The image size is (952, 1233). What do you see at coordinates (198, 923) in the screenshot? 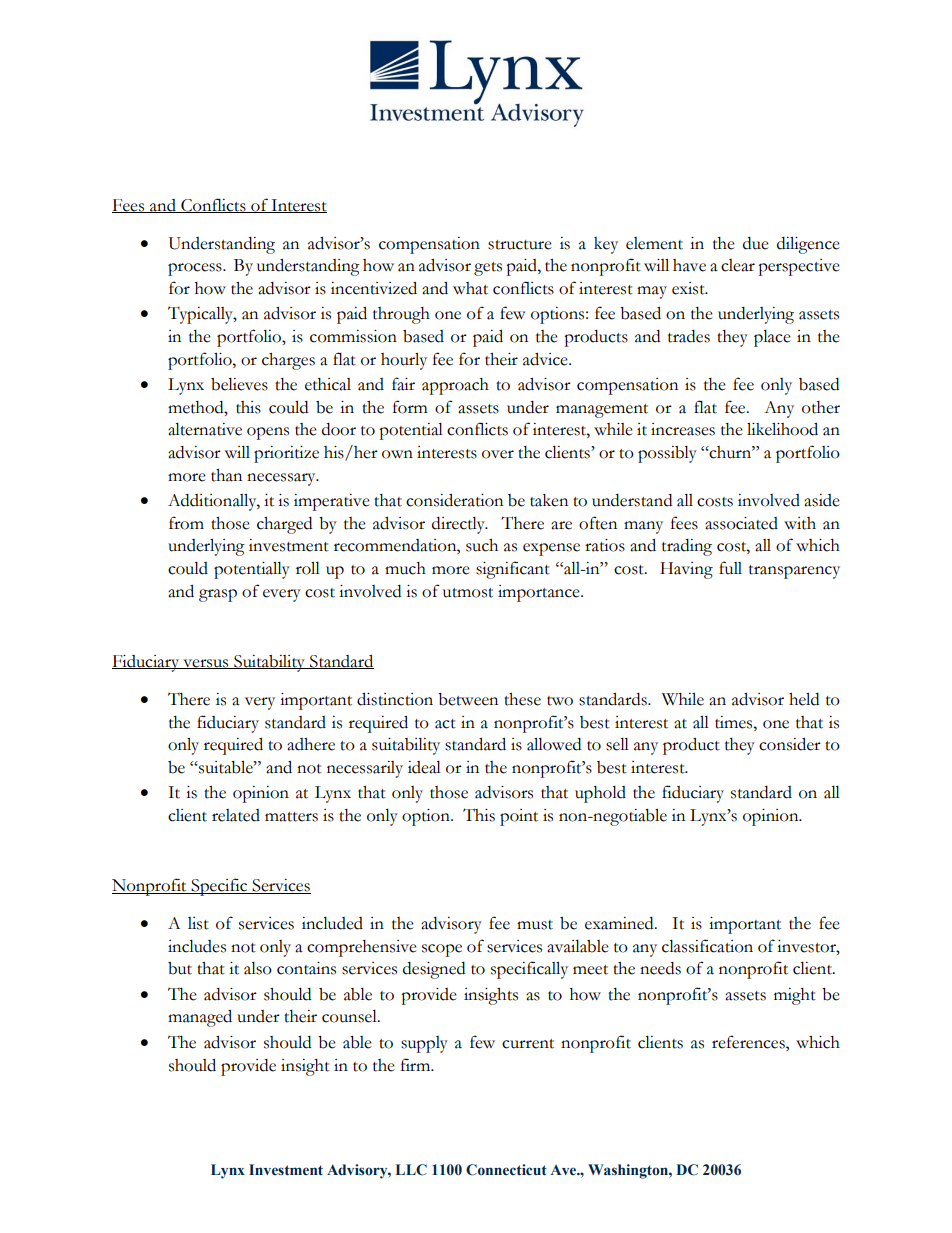
I see `list` at bounding box center [198, 923].
